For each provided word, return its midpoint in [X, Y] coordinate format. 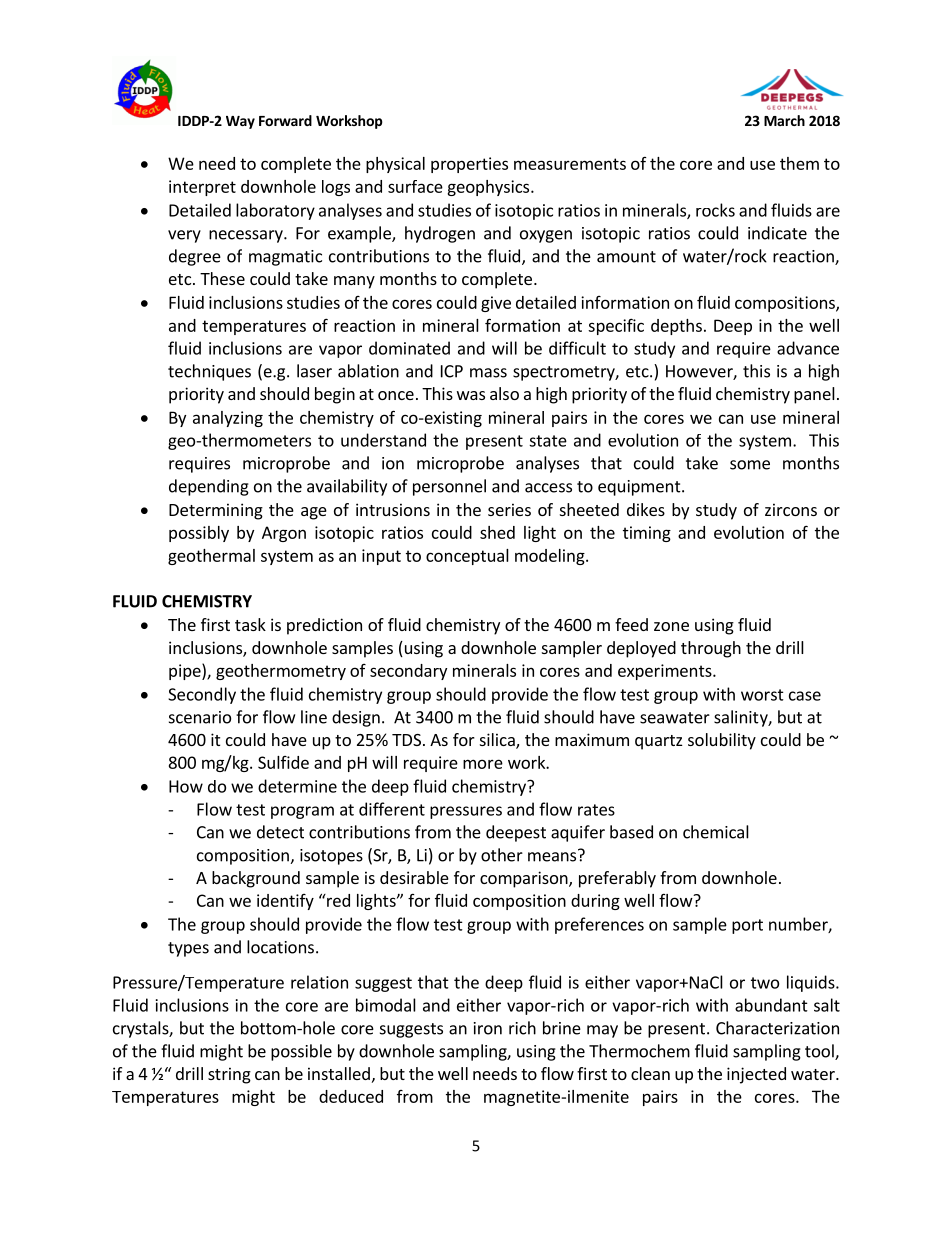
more [483, 764]
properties [469, 165]
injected [756, 1075]
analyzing [228, 419]
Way [240, 122]
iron [488, 1028]
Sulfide [283, 762]
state [548, 441]
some [750, 465]
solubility [722, 741]
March [784, 120]
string [229, 1075]
